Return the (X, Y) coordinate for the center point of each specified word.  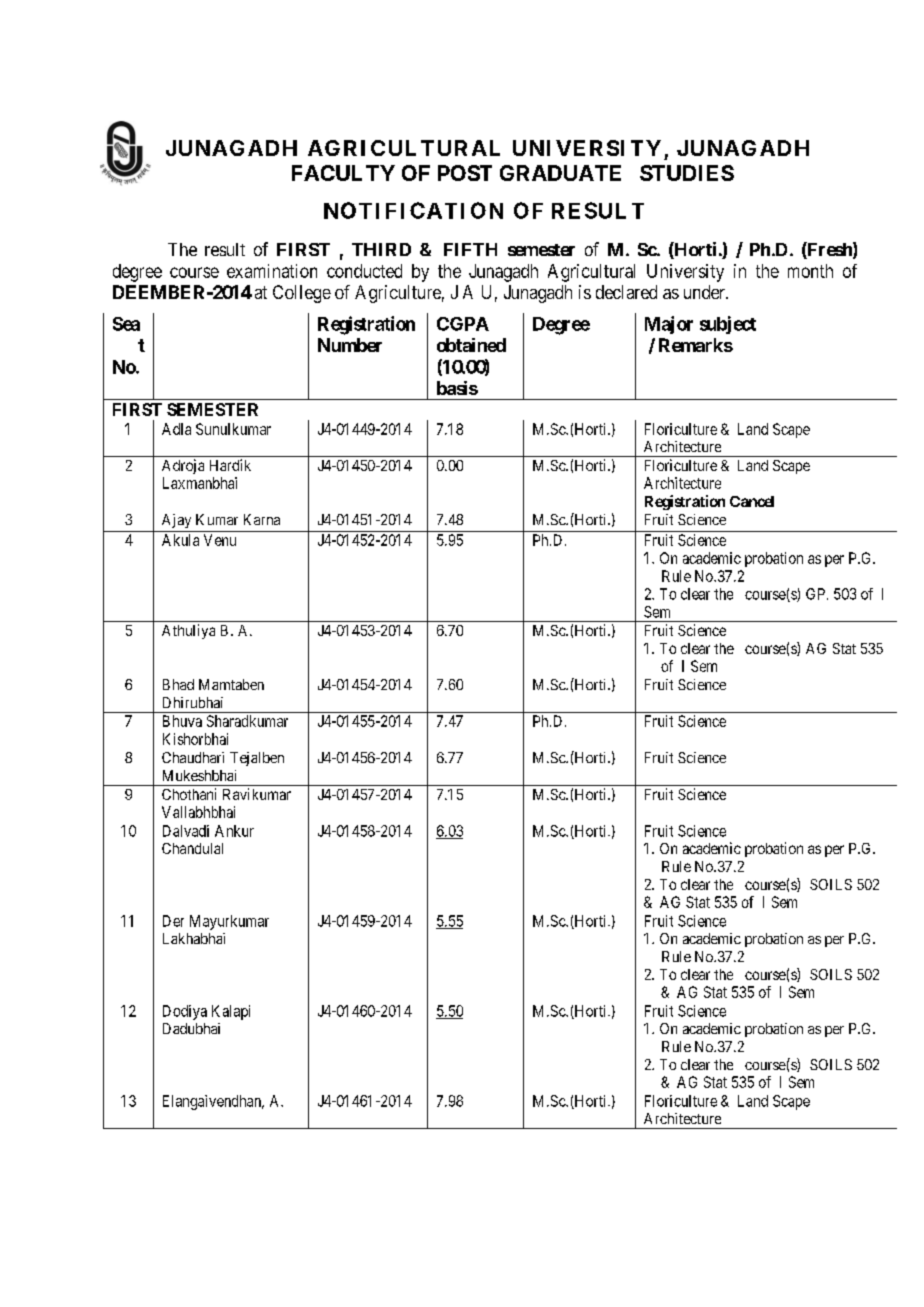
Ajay (176, 521)
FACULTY (343, 173)
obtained (471, 345)
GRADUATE (560, 173)
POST (465, 173)
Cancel (752, 501)
